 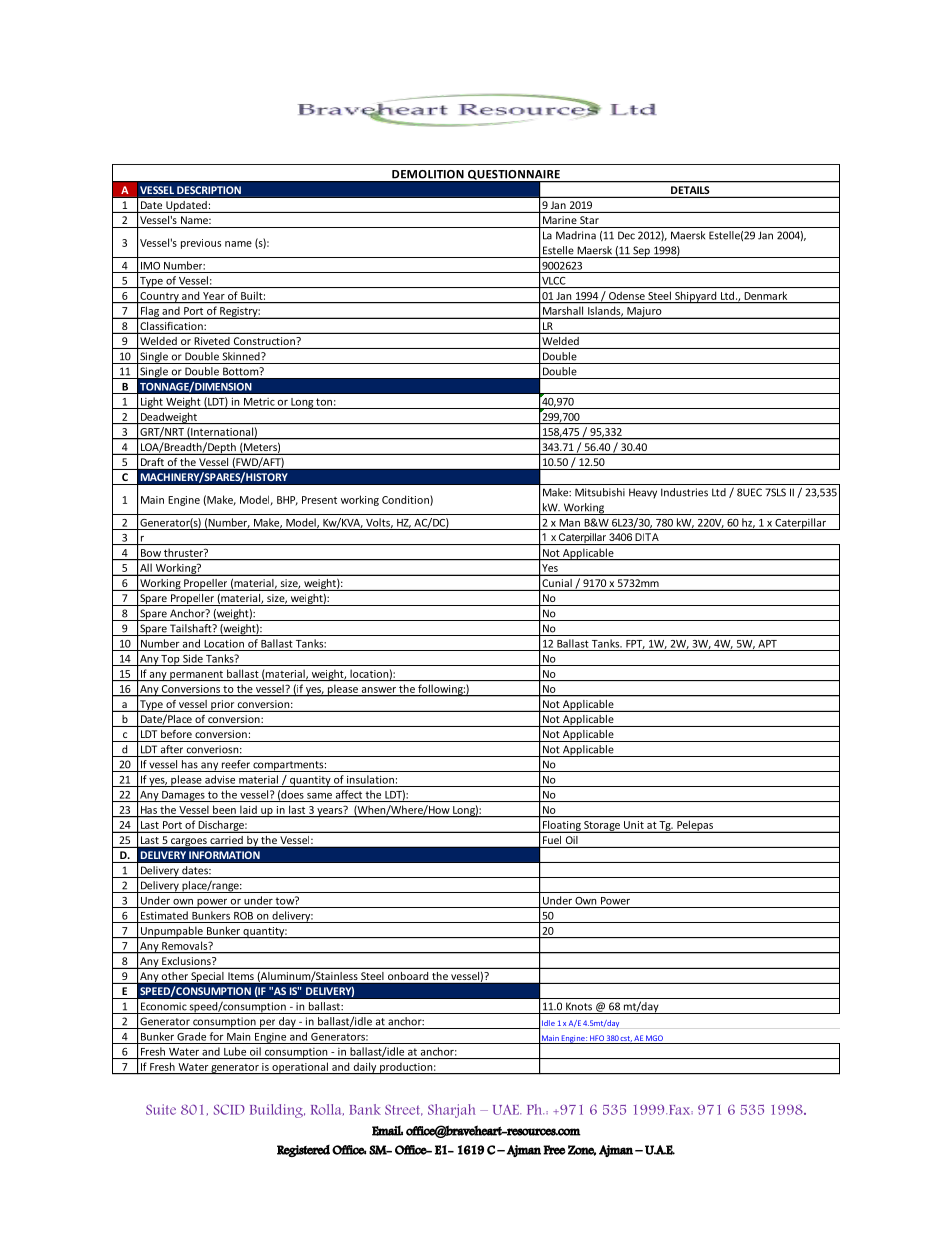 I want to click on Mitsubishi, so click(x=600, y=492).
